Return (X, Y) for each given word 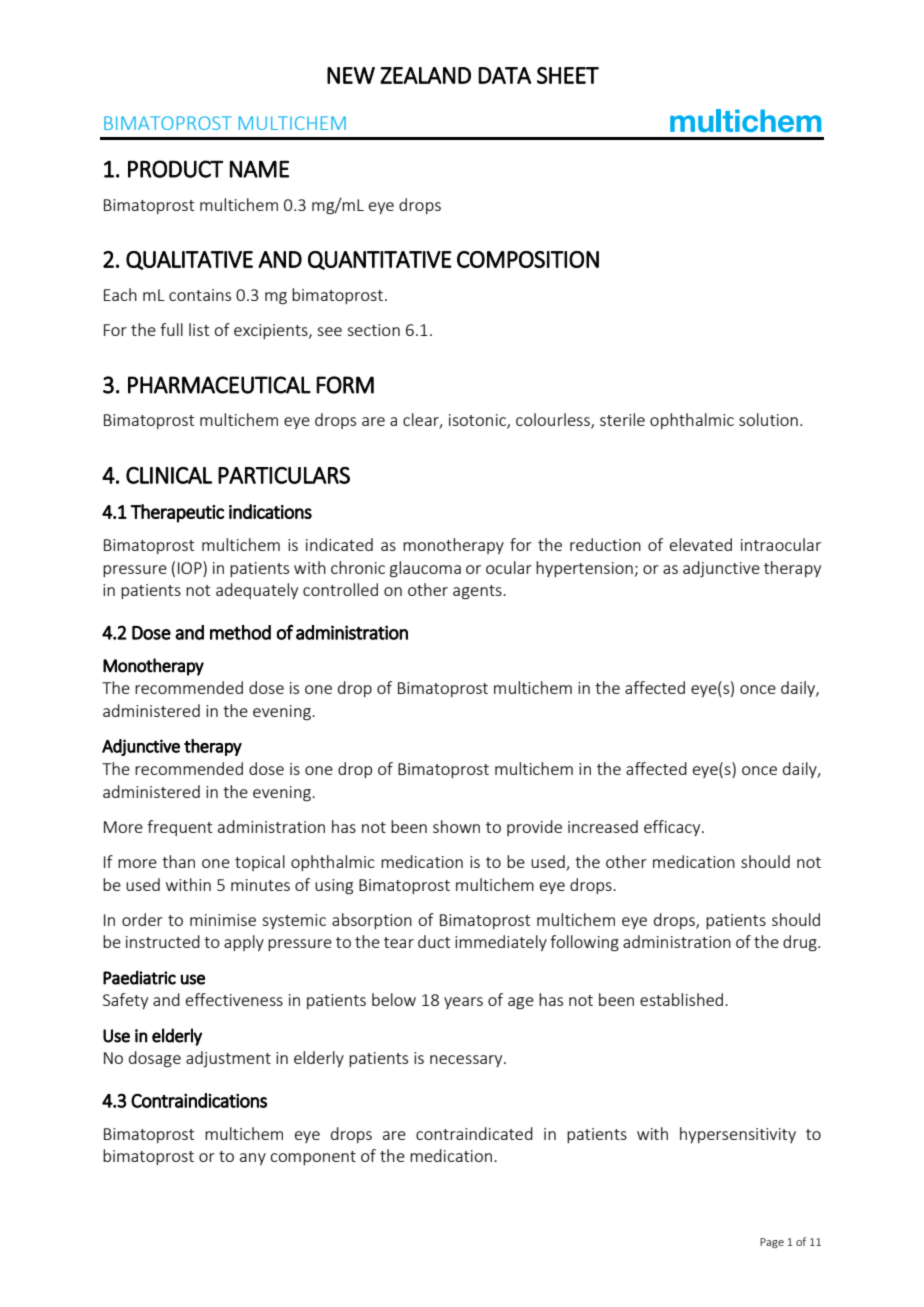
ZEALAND (425, 75)
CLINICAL (169, 475)
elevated (701, 544)
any (253, 1159)
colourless (554, 421)
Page (772, 1243)
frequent (179, 828)
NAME (259, 169)
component (313, 1158)
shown (456, 826)
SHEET (568, 75)
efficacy (673, 828)
